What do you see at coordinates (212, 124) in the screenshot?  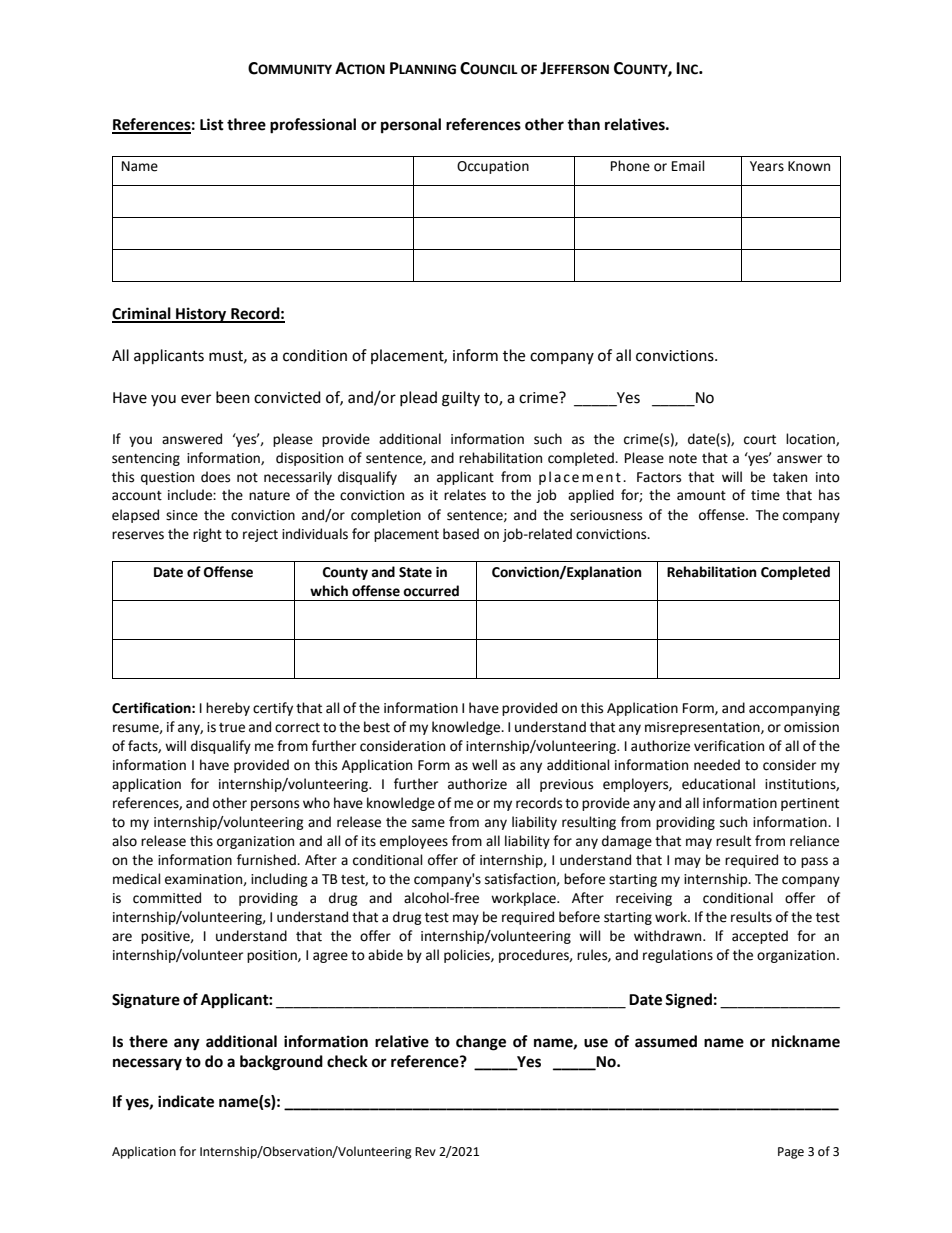 I see `List` at bounding box center [212, 124].
